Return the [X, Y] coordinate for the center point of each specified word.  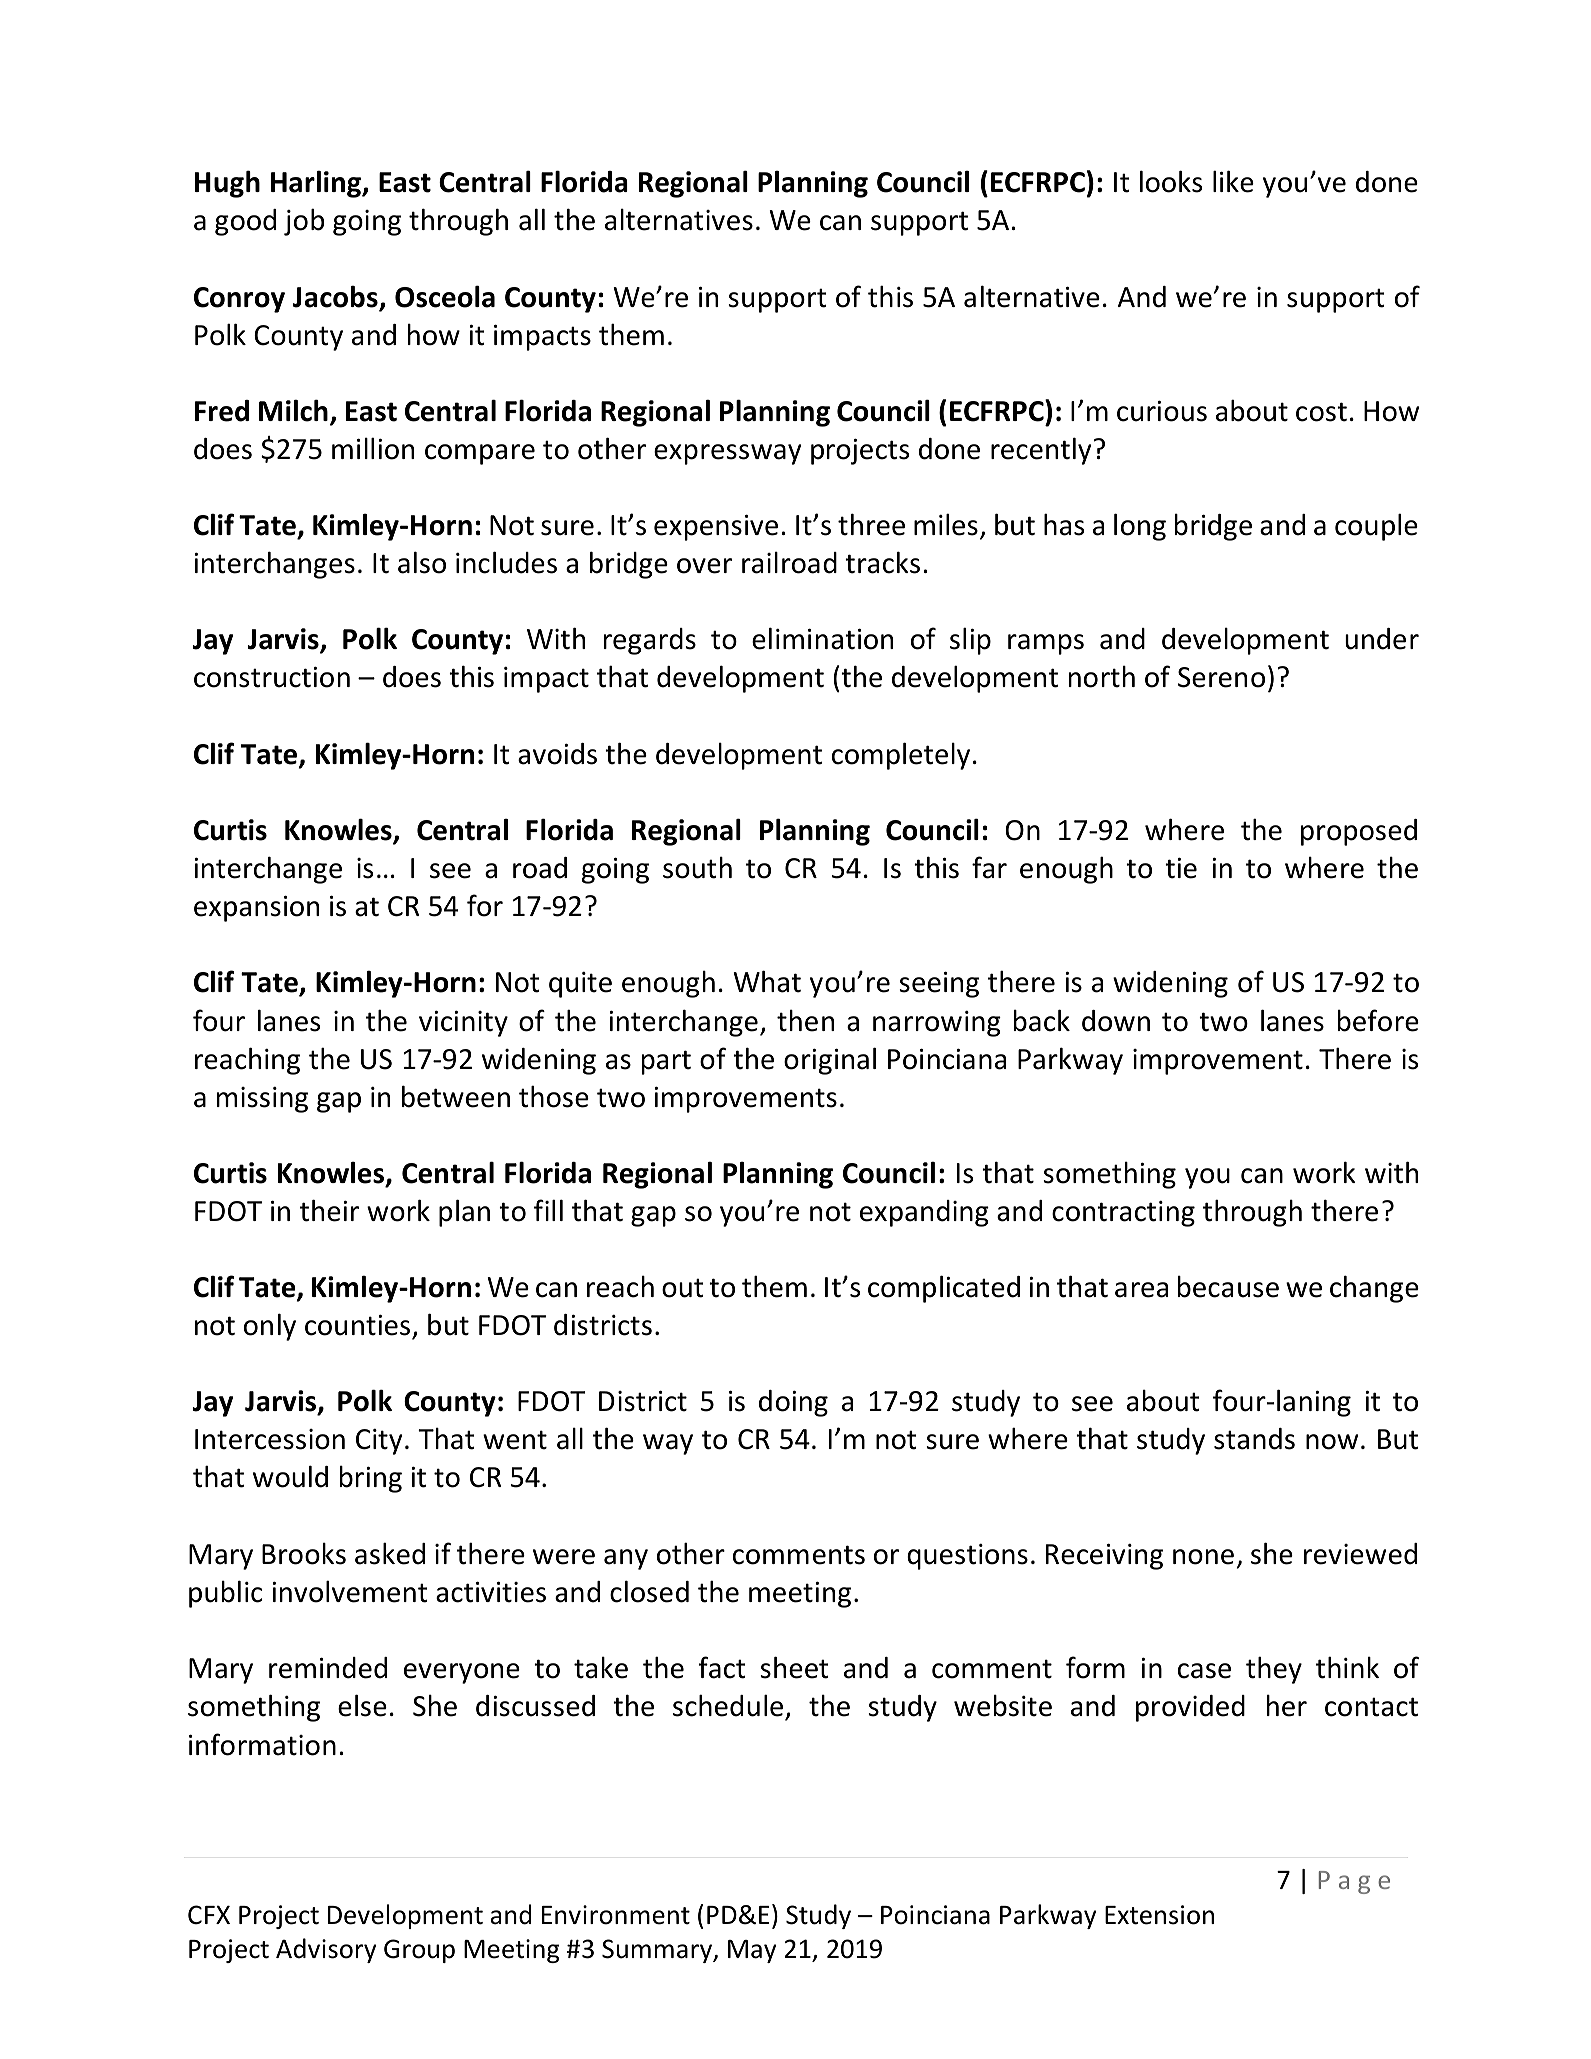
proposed [1359, 832]
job [304, 222]
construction [272, 677]
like [1233, 181]
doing [793, 1403]
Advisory [326, 1950]
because [1228, 1287]
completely [901, 756]
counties [357, 1325]
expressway [727, 454]
